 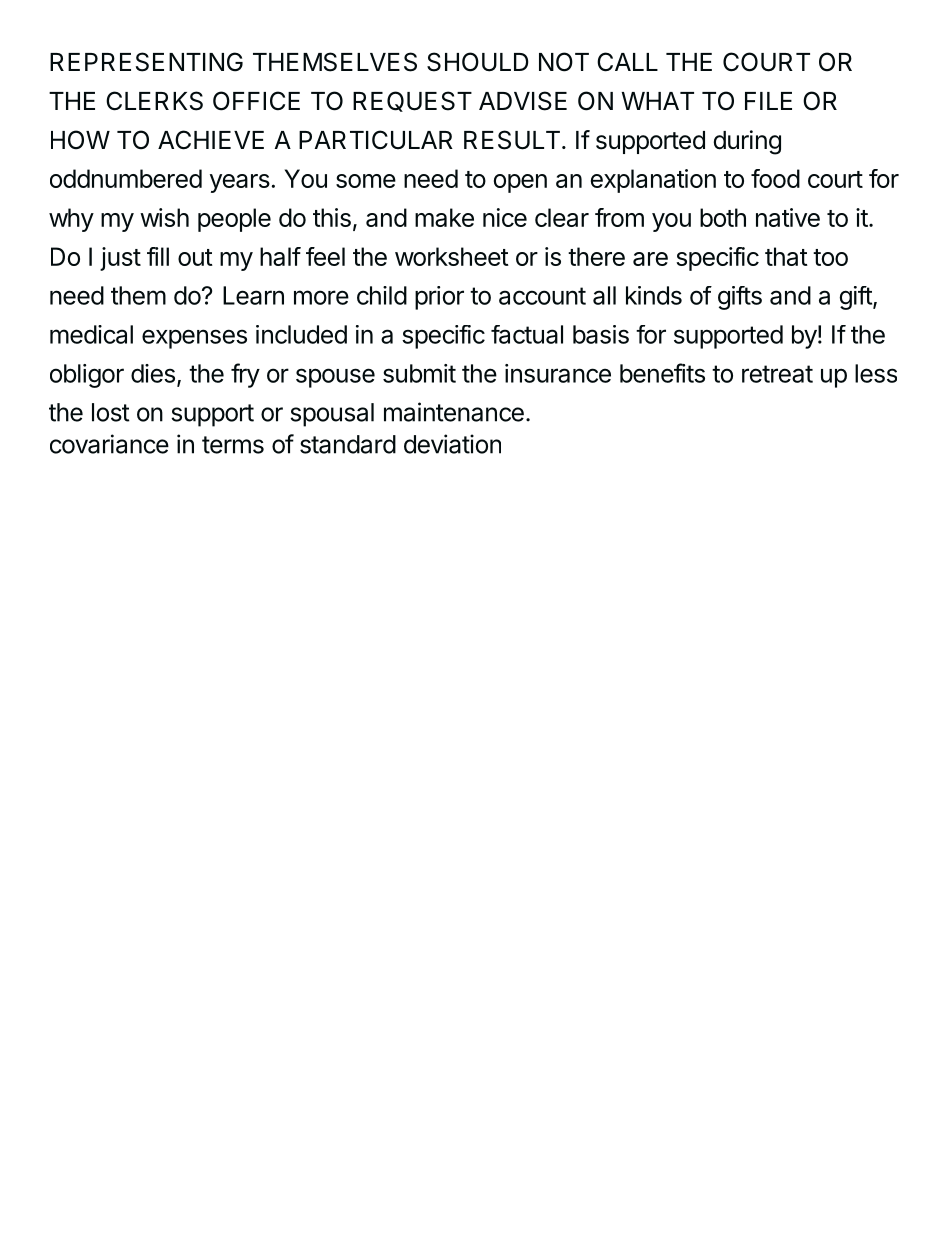 I want to click on deviation, so click(x=452, y=444).
